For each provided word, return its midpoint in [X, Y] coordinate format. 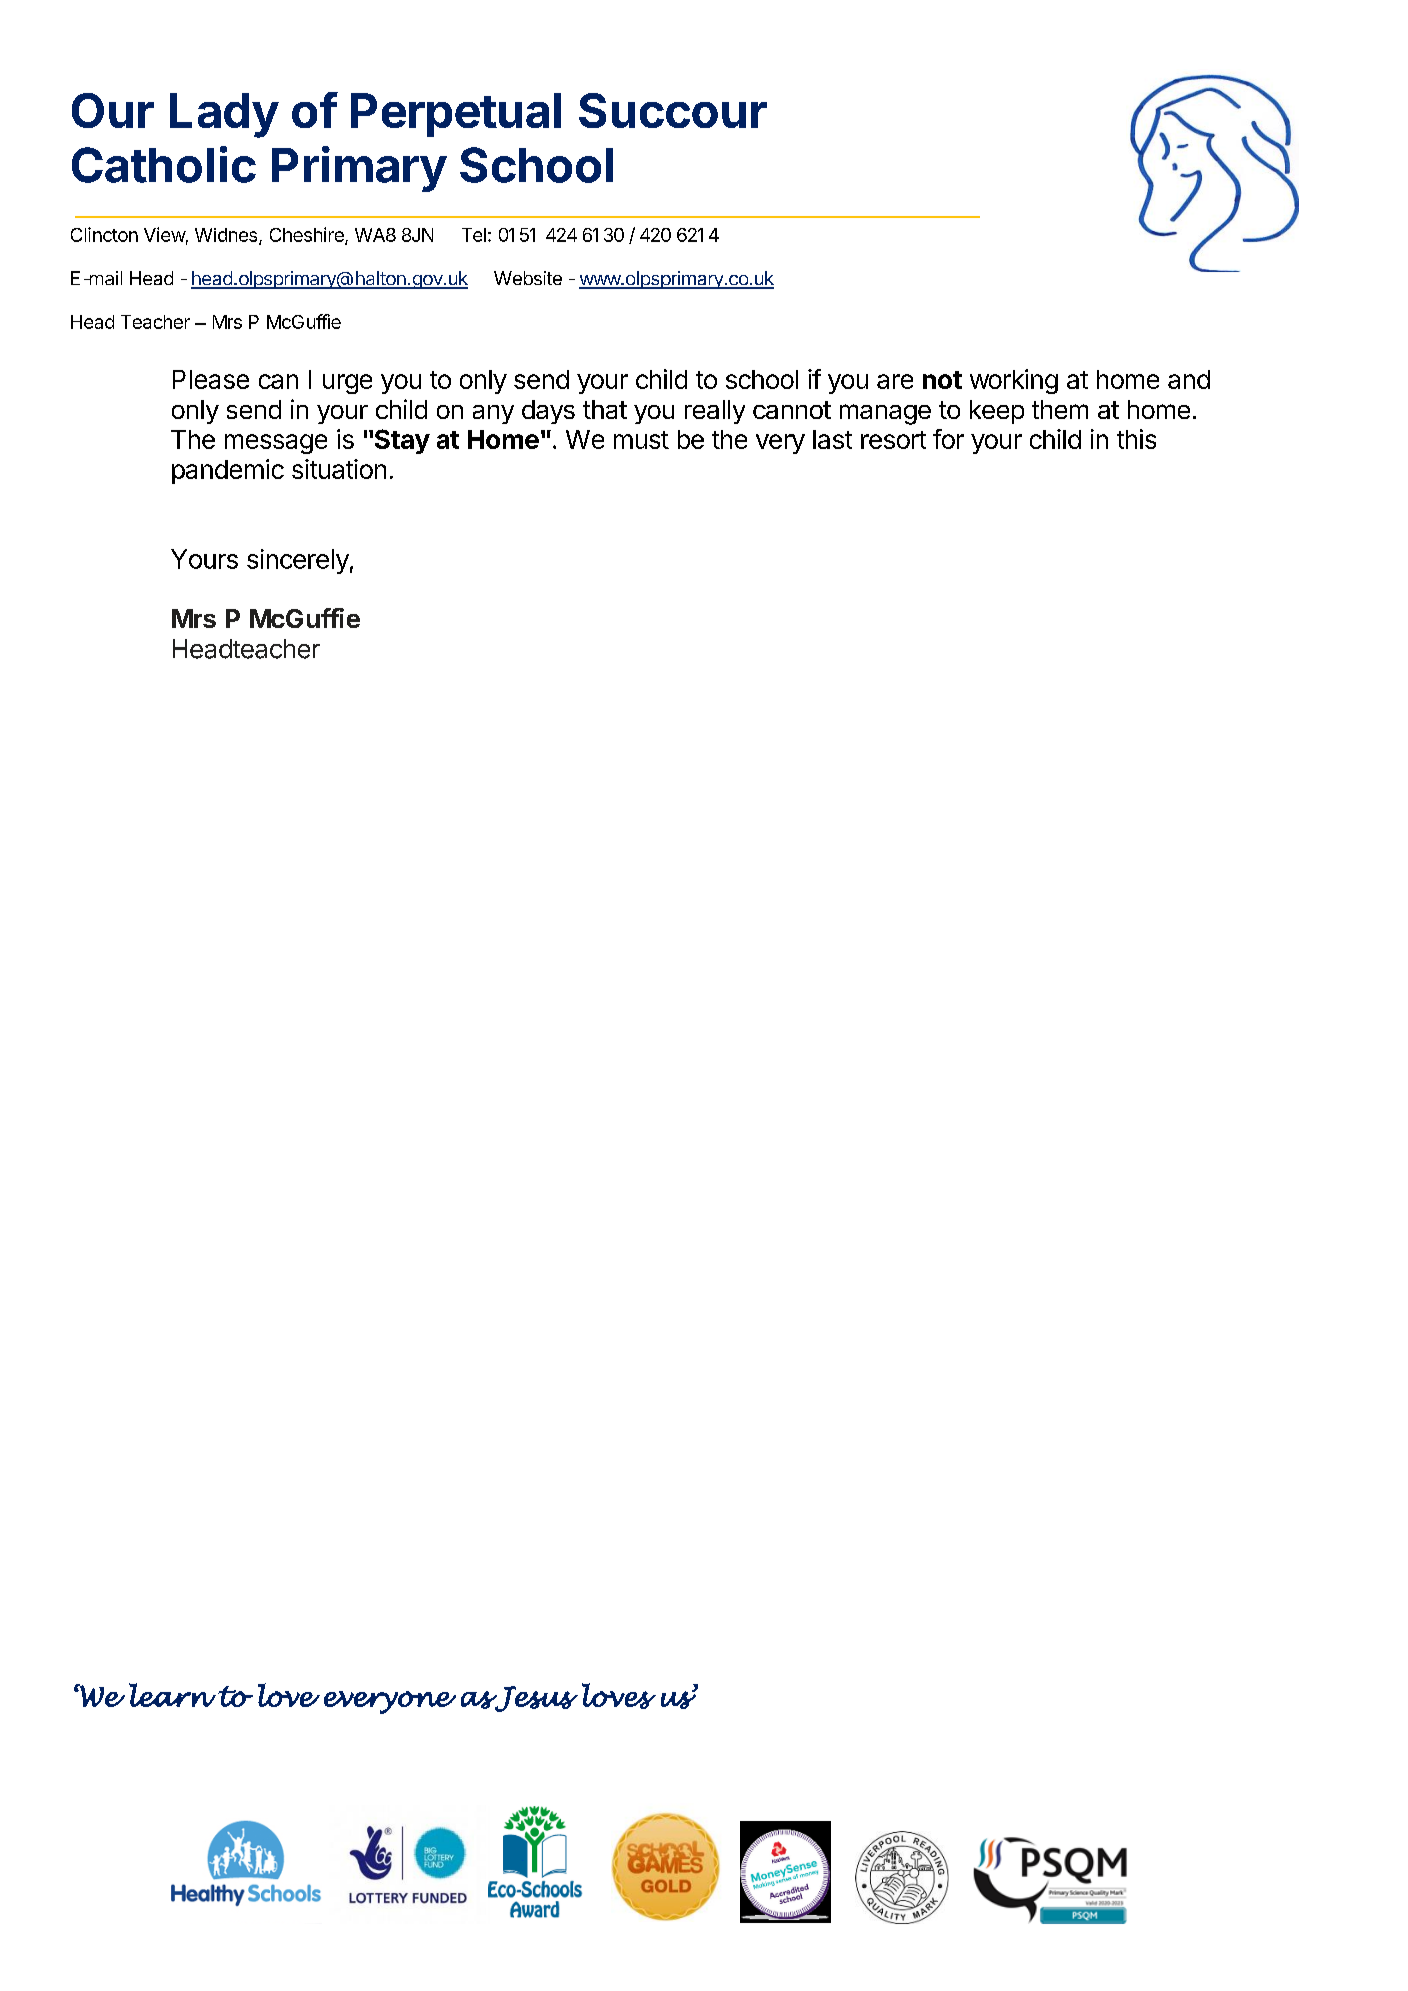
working [1014, 381]
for [948, 439]
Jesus [535, 1699]
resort [893, 440]
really [715, 412]
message [276, 444]
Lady [224, 115]
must [641, 440]
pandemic [228, 471]
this [1136, 439]
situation [339, 469]
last [832, 439]
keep [997, 412]
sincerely [298, 561]
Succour [673, 110]
